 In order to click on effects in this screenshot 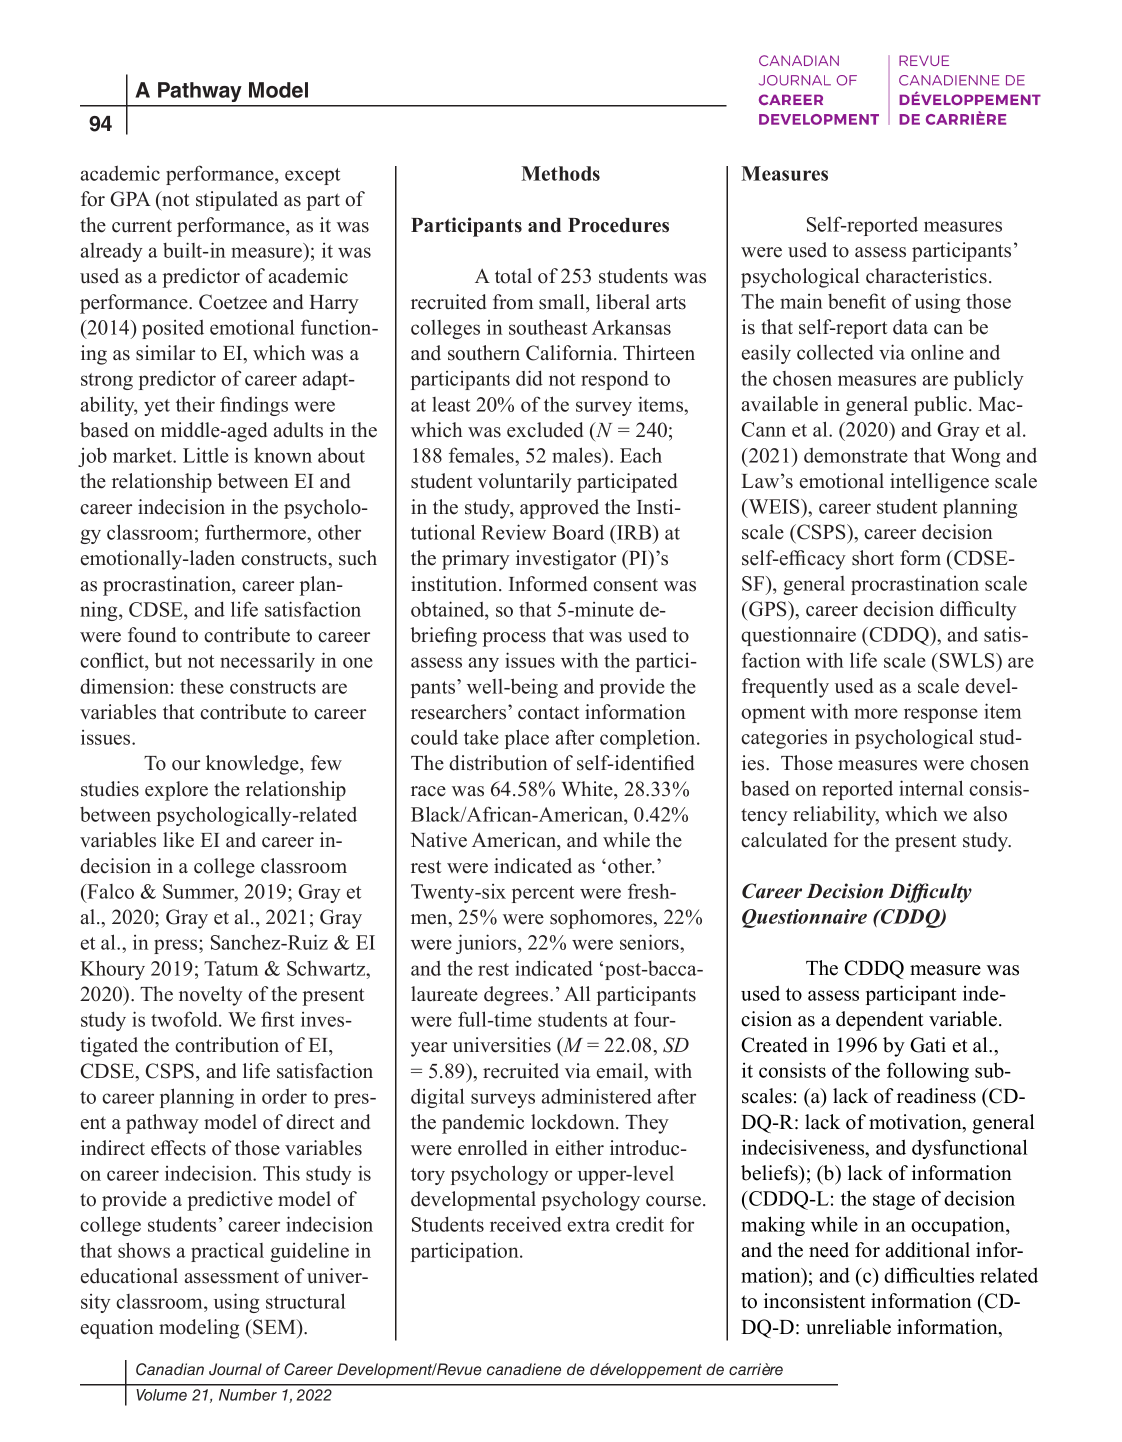, I will do `click(178, 1148)`.
